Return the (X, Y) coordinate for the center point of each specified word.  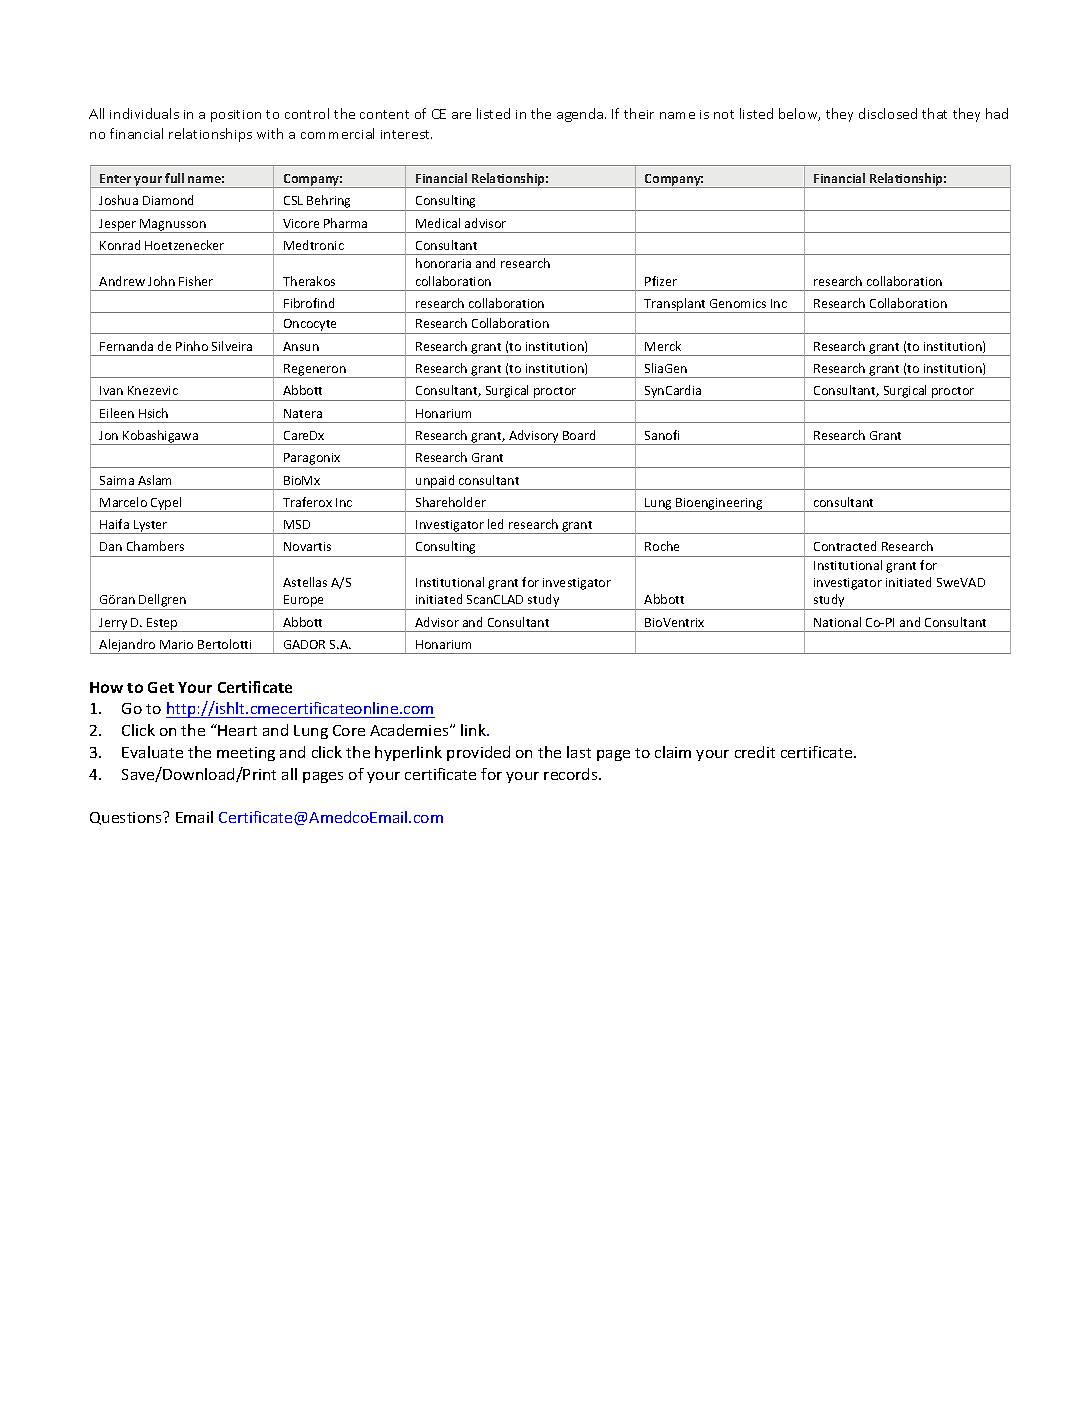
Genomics (738, 303)
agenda (581, 115)
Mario (176, 644)
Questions (127, 818)
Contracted (845, 546)
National (837, 622)
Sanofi (662, 435)
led (495, 524)
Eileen (117, 413)
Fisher (196, 281)
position (236, 116)
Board (579, 435)
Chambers (155, 546)
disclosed (888, 113)
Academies (410, 730)
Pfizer (661, 281)
